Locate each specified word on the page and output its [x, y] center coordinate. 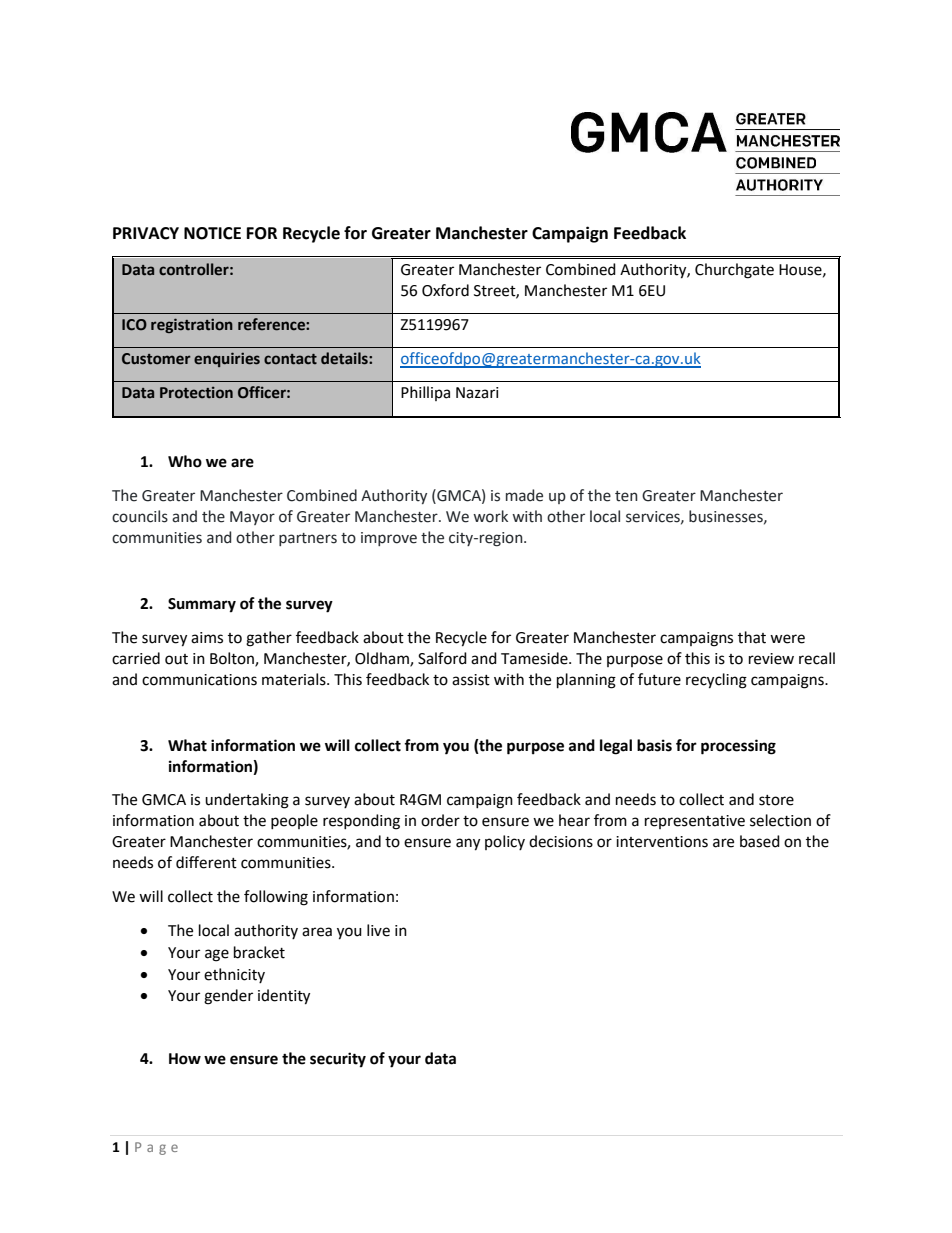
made [524, 495]
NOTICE [212, 233]
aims [207, 638]
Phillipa [425, 393]
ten [626, 496]
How [185, 1059]
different [206, 862]
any [468, 844]
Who [185, 461]
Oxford [445, 290]
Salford [442, 658]
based [760, 841]
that [752, 637]
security [338, 1060]
